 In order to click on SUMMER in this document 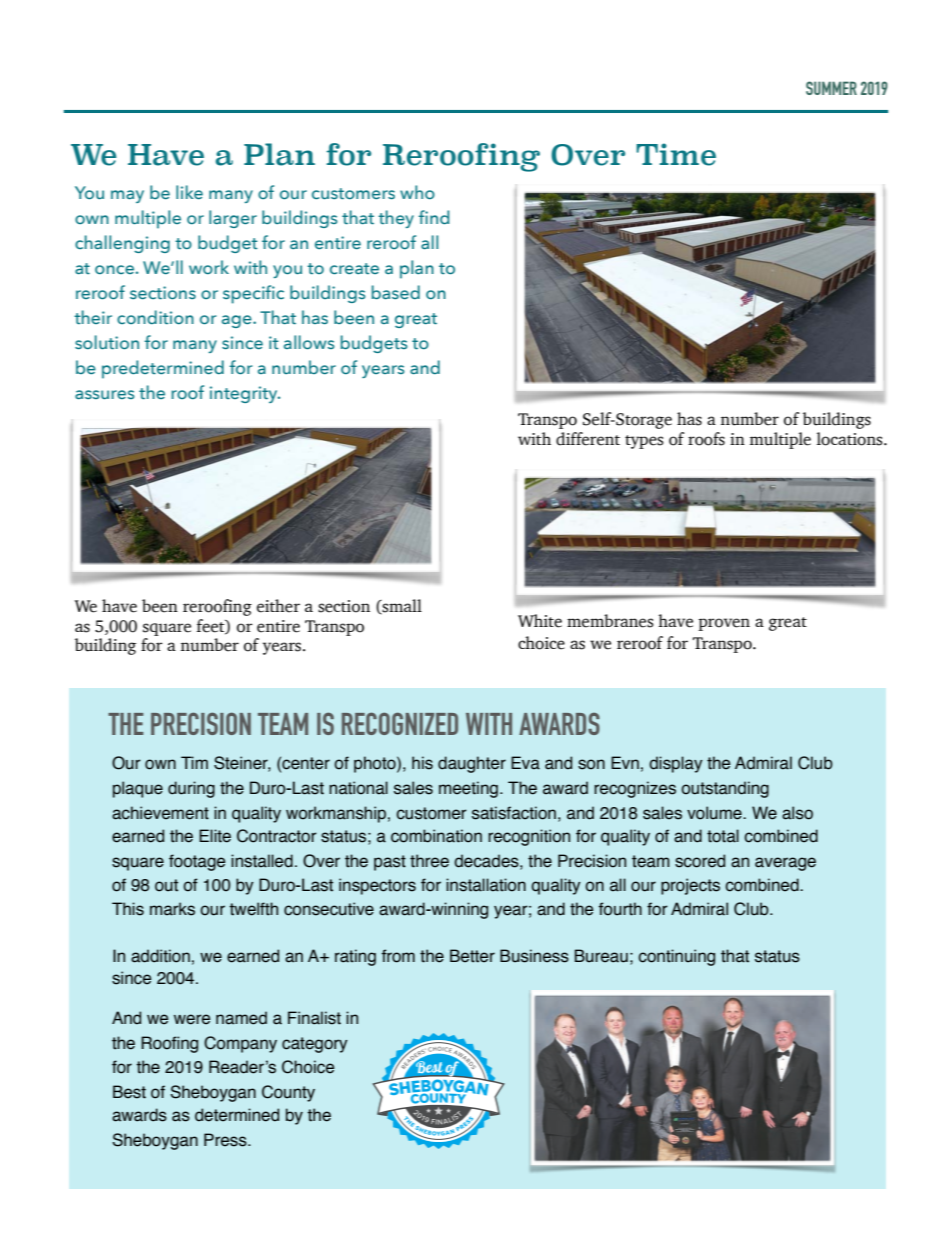, I will do `click(831, 88)`.
